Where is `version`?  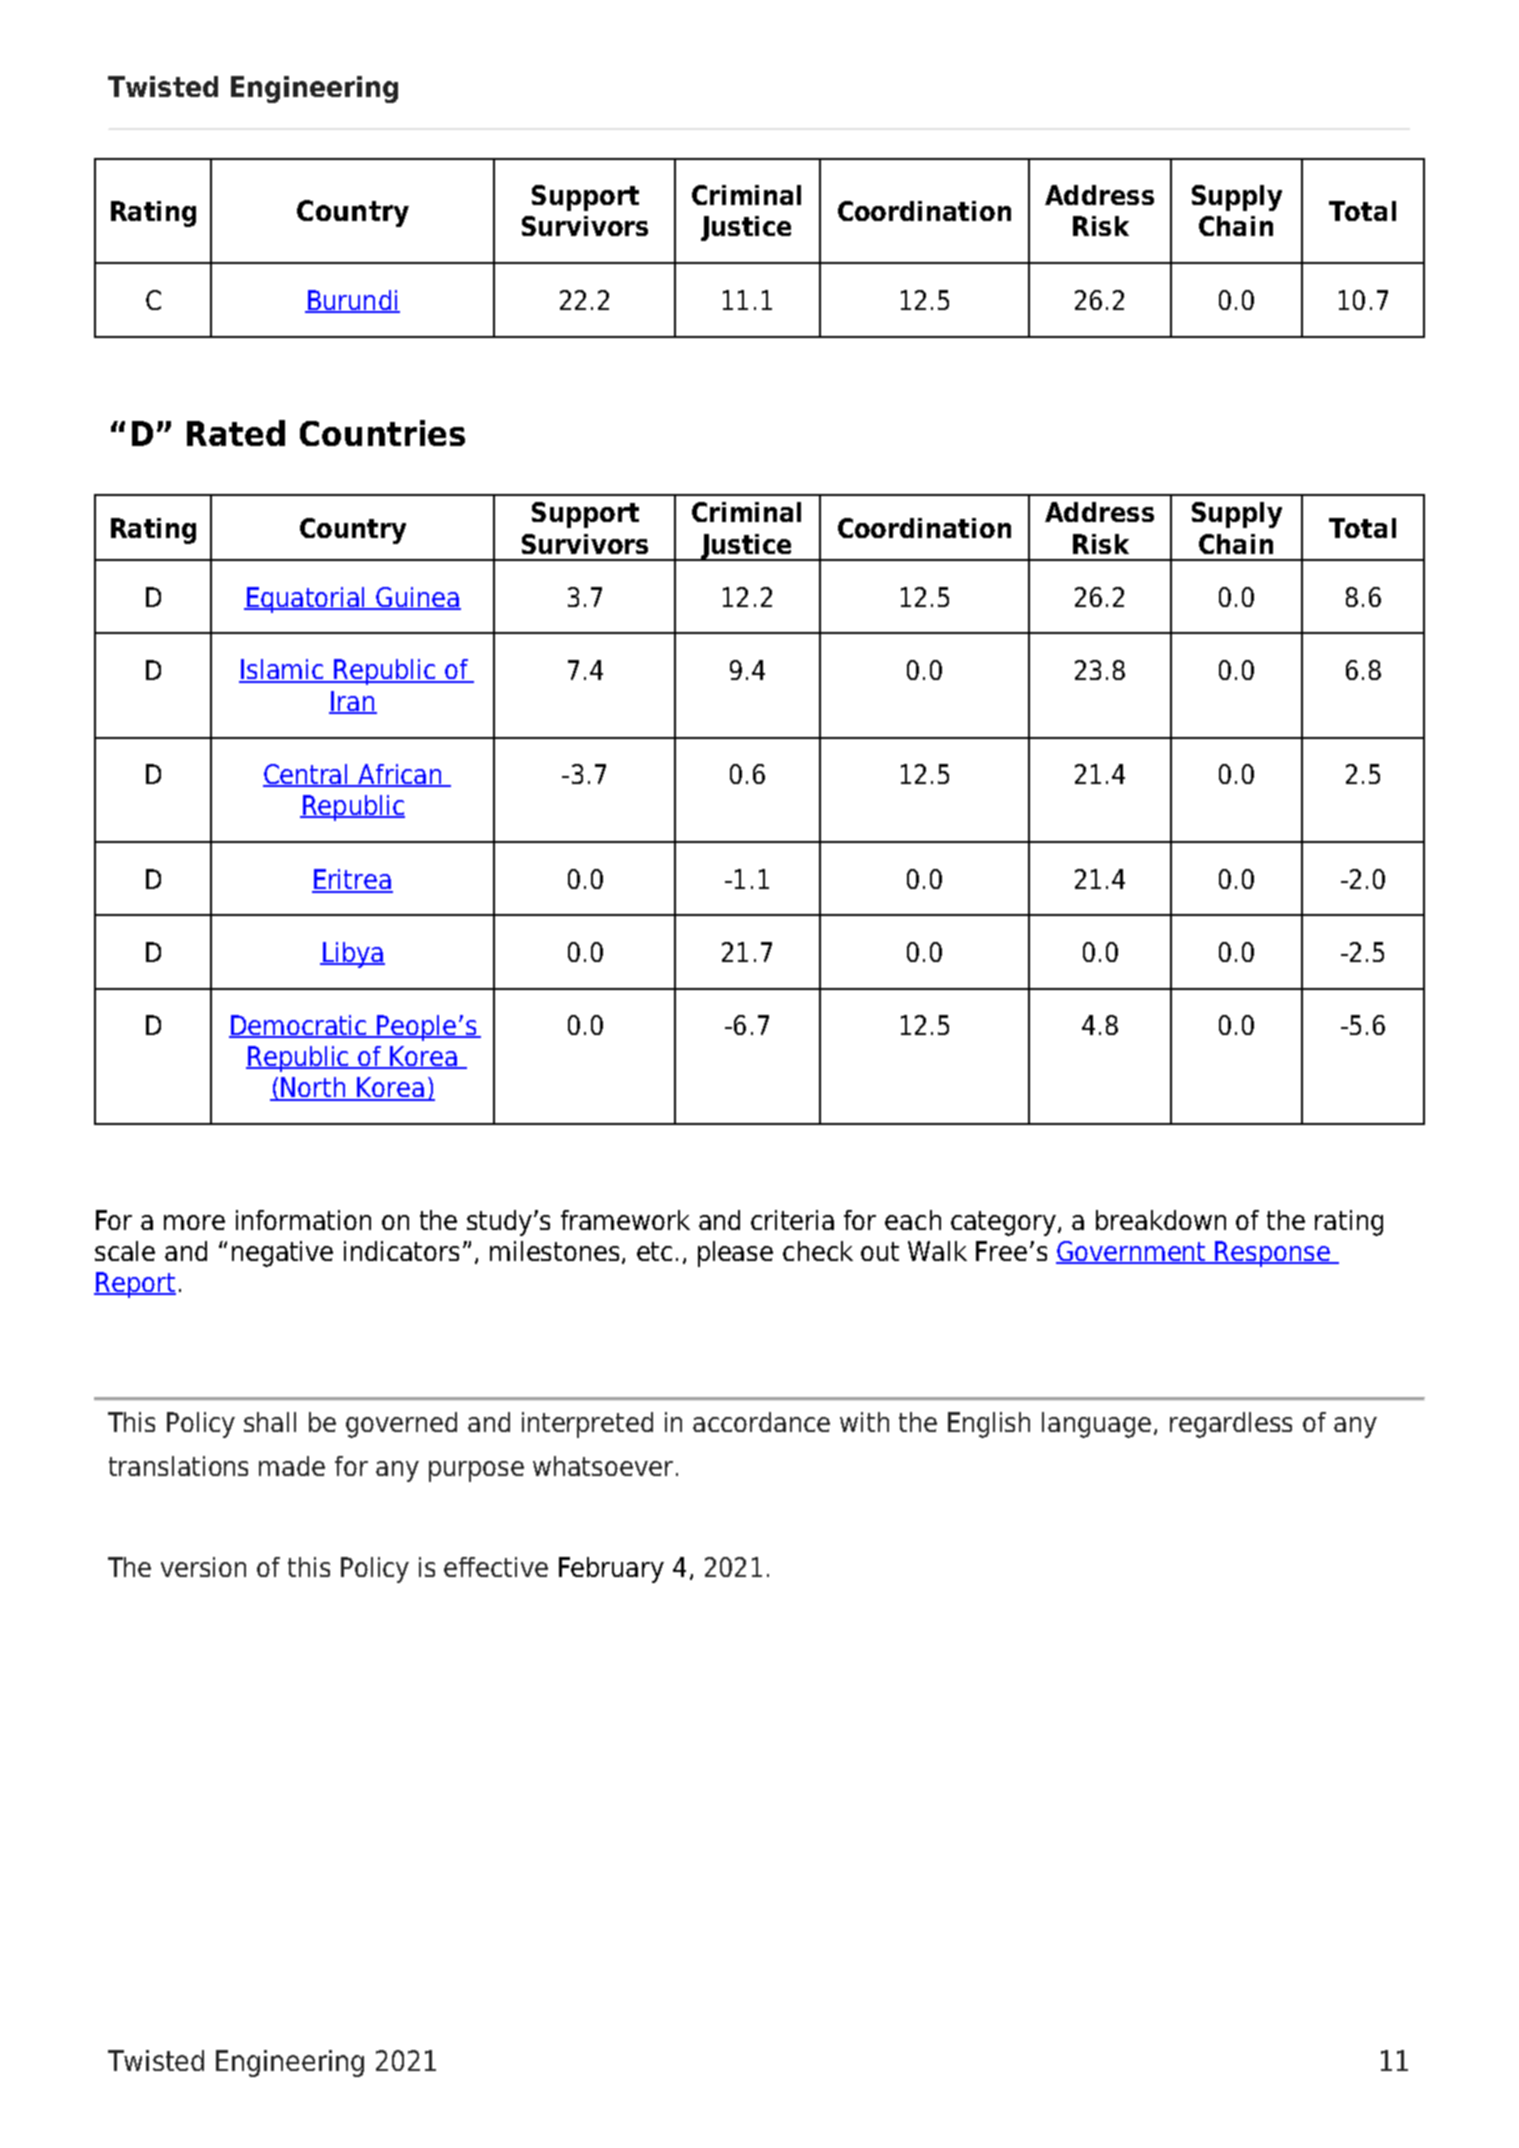
version is located at coordinates (203, 1567).
